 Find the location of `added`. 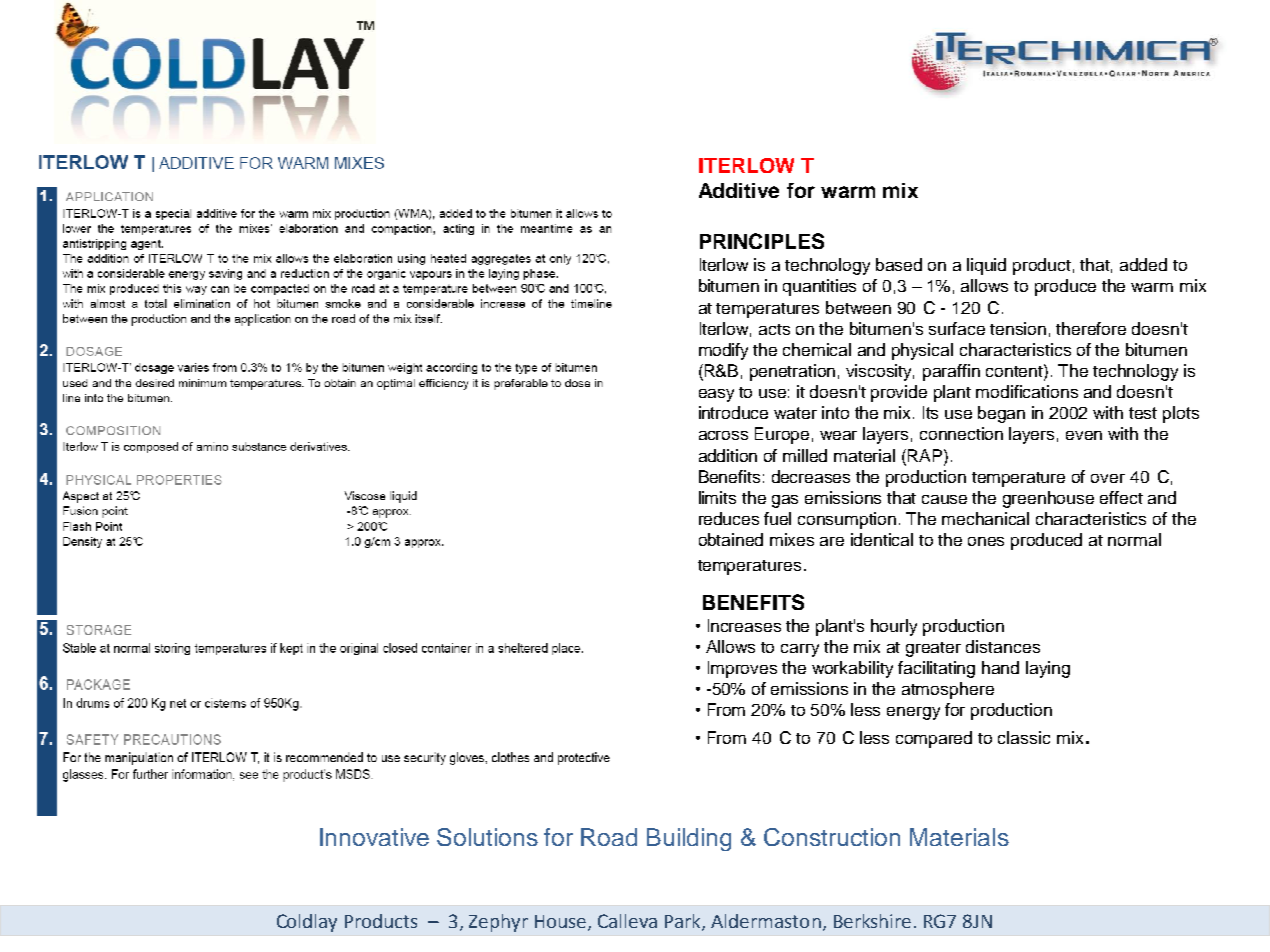

added is located at coordinates (1143, 264).
